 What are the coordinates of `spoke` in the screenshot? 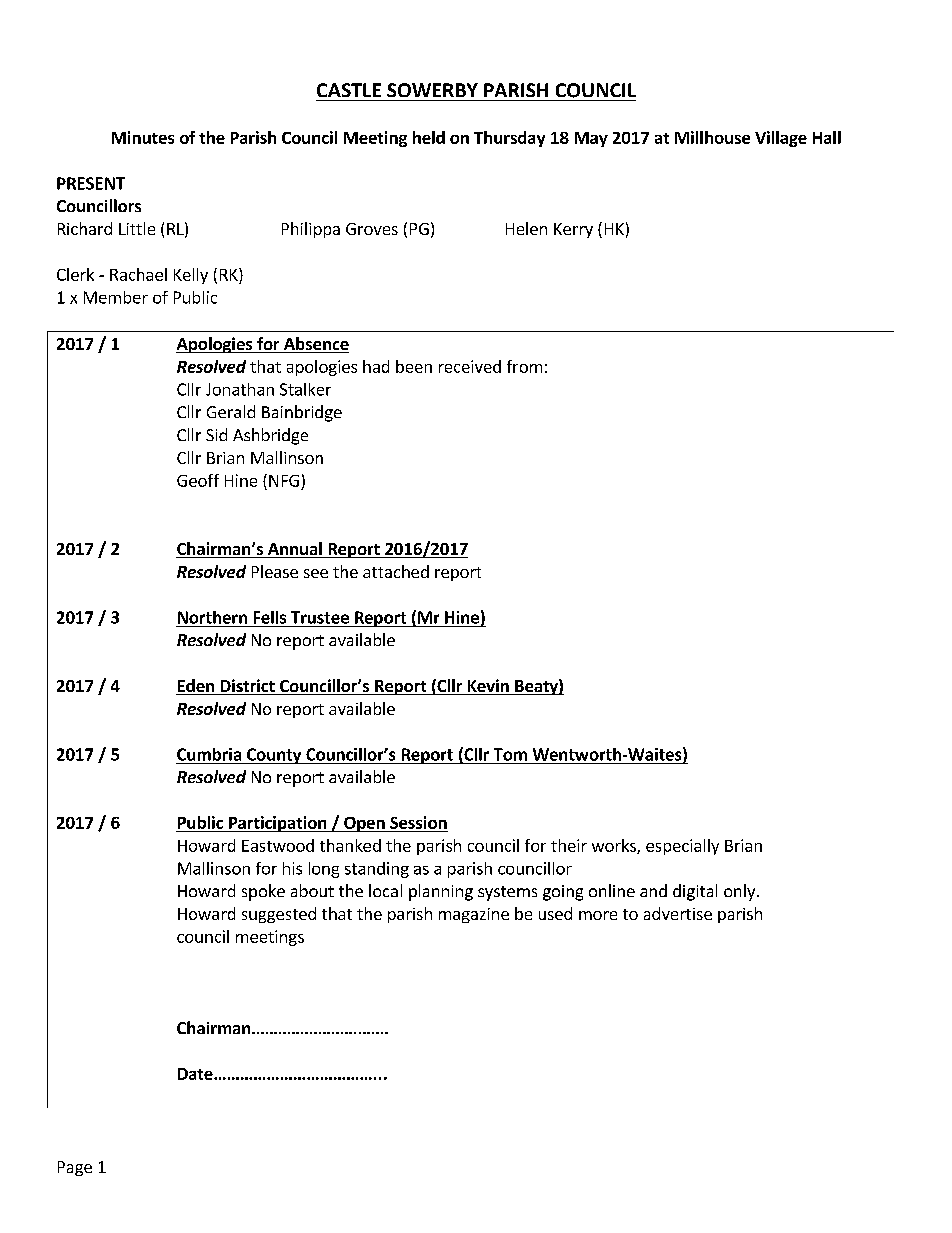 It's located at (263, 892).
